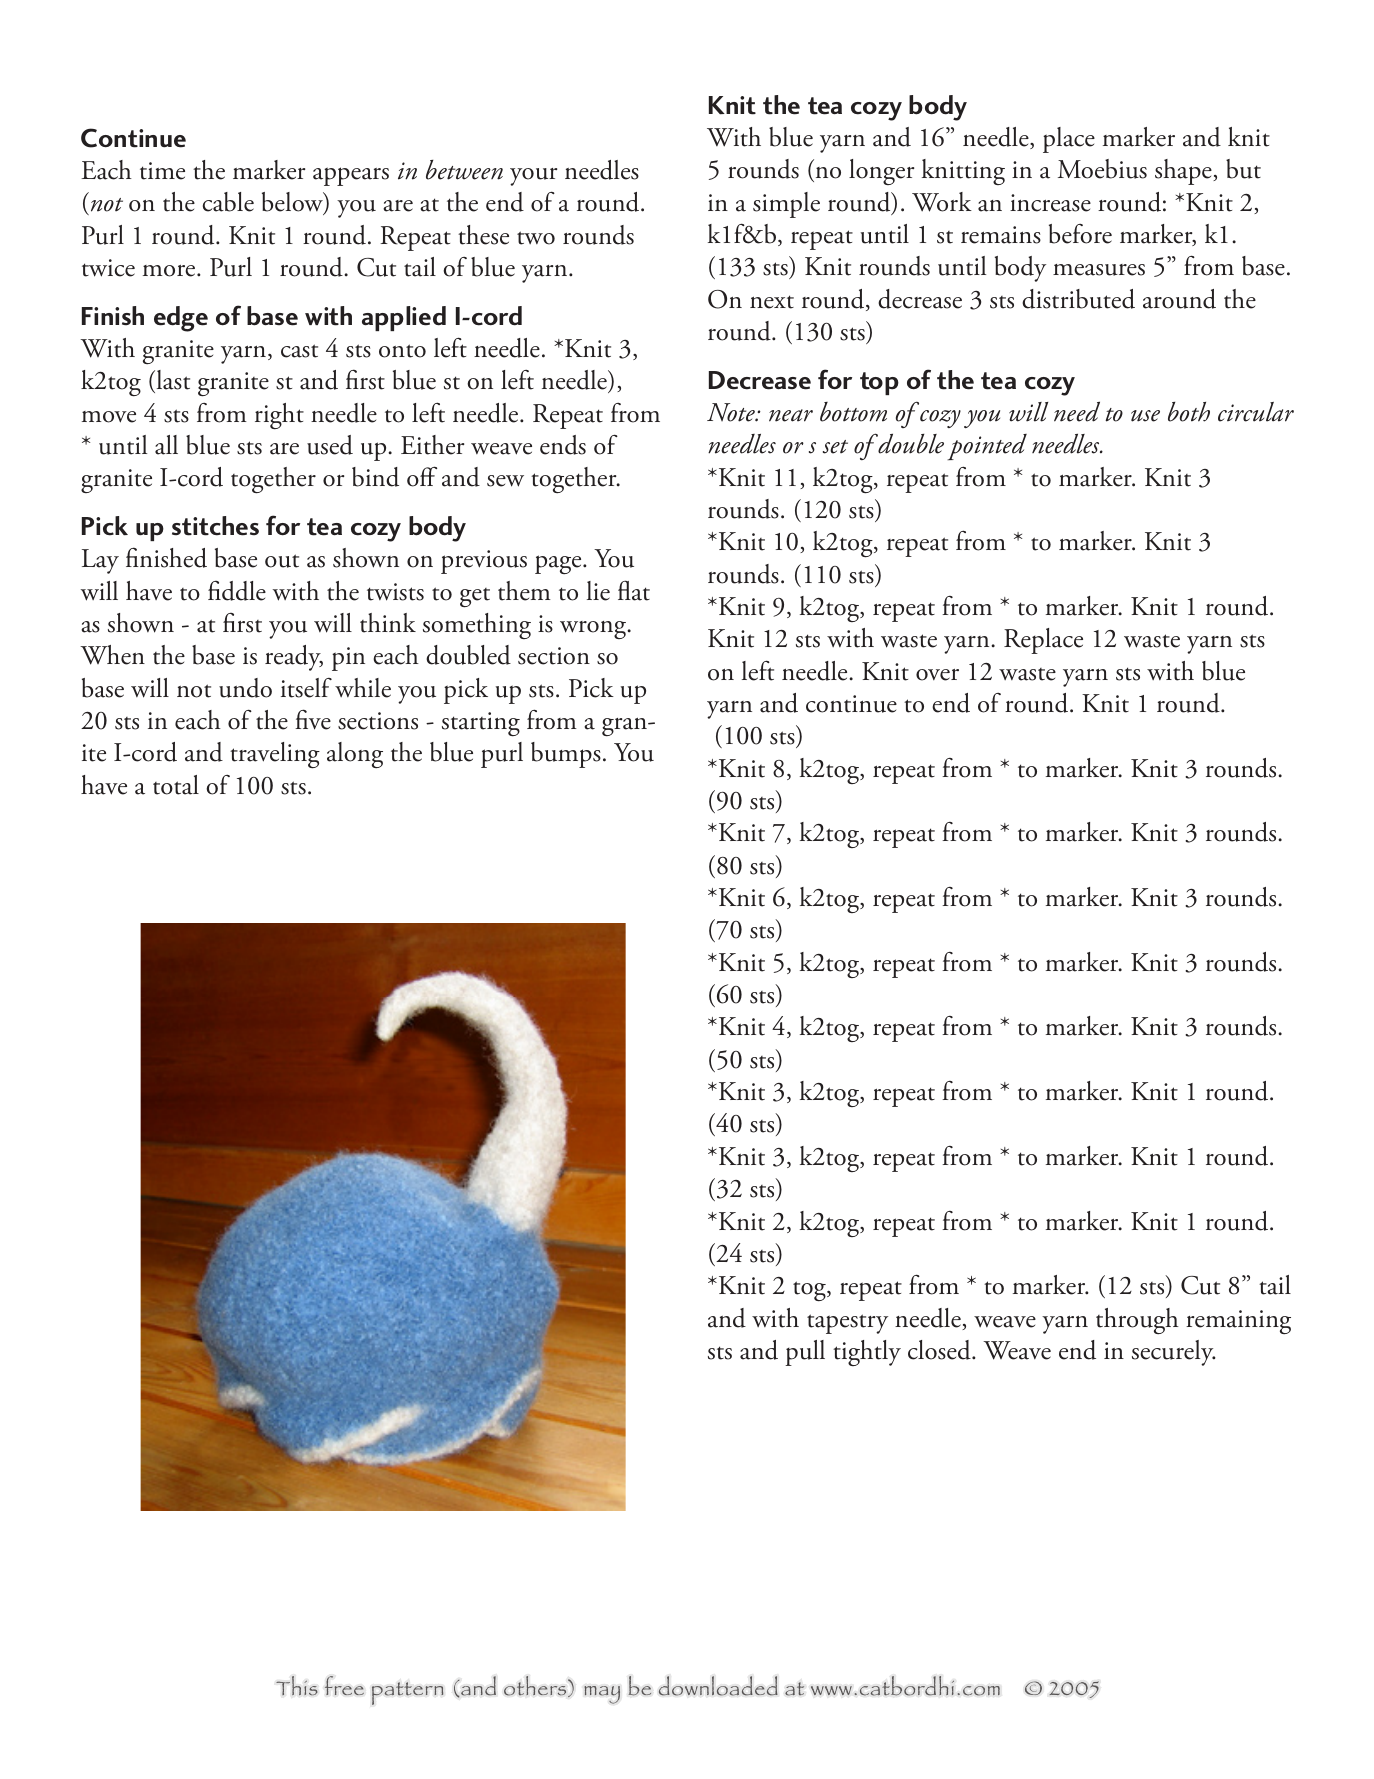 This document has height=1779, width=1374. I want to click on before, so click(1080, 234).
